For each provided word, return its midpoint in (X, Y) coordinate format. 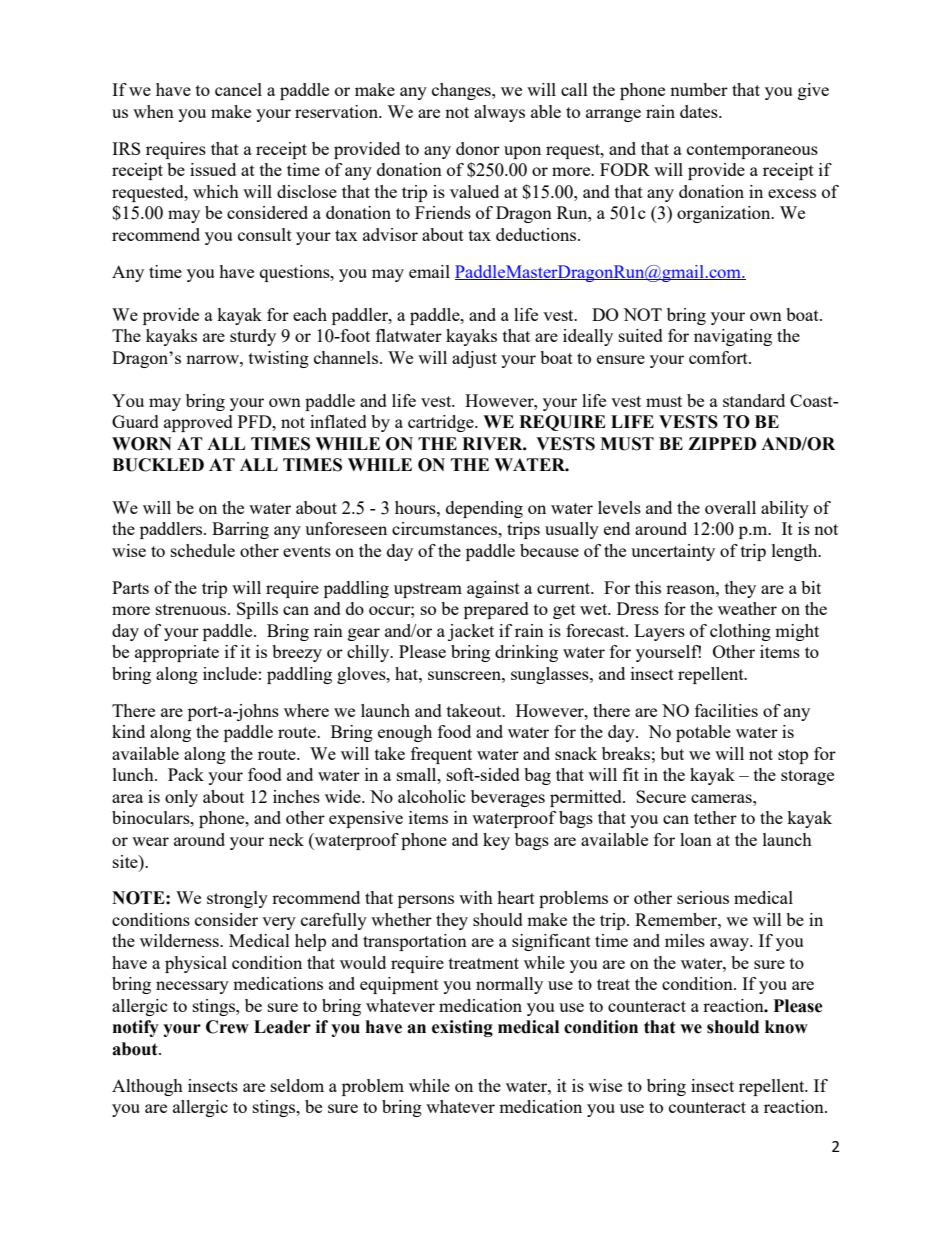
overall (730, 507)
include (230, 673)
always (499, 113)
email (429, 271)
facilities (726, 710)
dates (700, 111)
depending (484, 509)
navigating (733, 337)
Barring (240, 530)
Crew (227, 1027)
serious (703, 897)
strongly (237, 899)
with (476, 897)
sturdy (253, 337)
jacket (471, 632)
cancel (238, 89)
